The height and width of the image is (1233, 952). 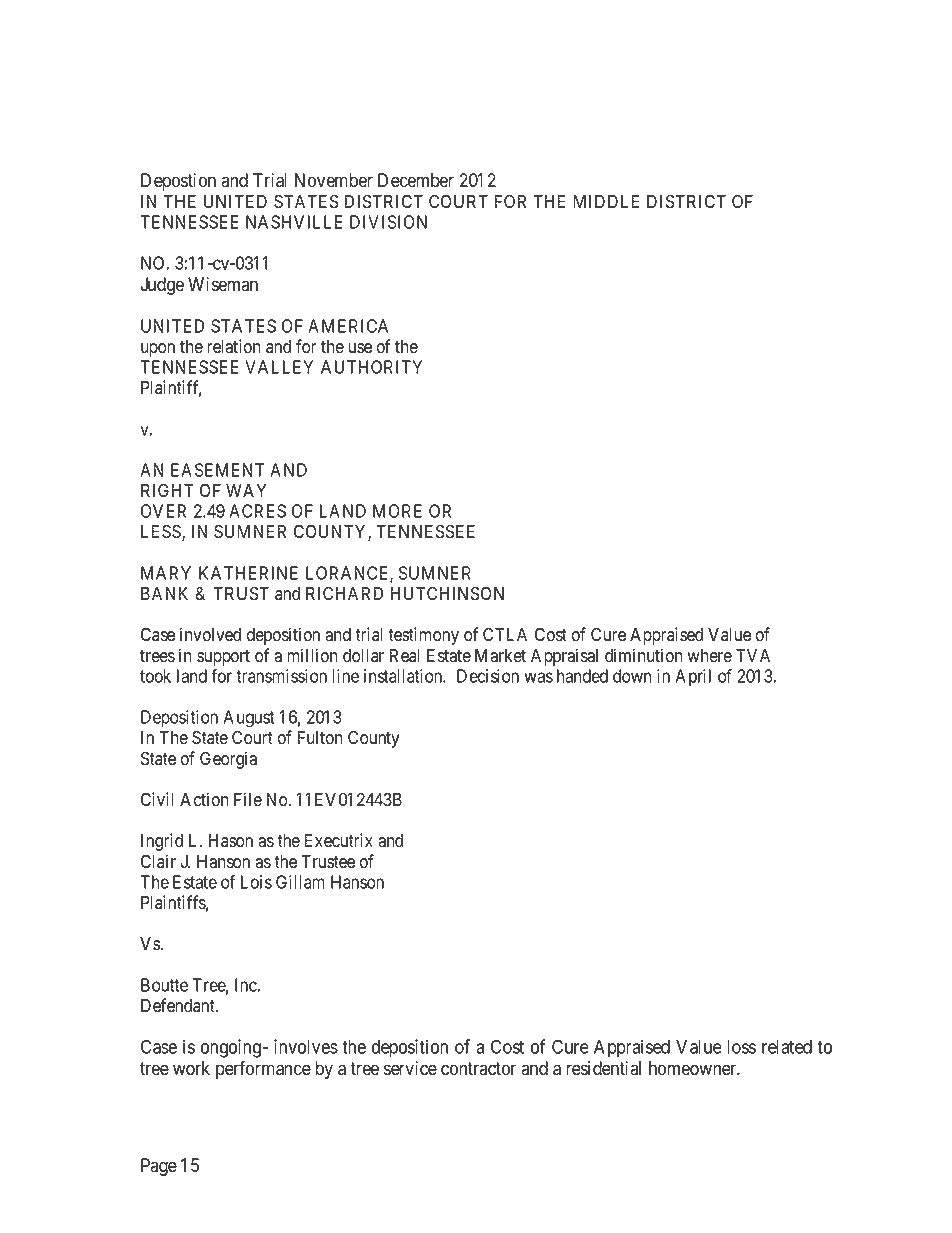 I want to click on contractor, so click(x=478, y=1069).
